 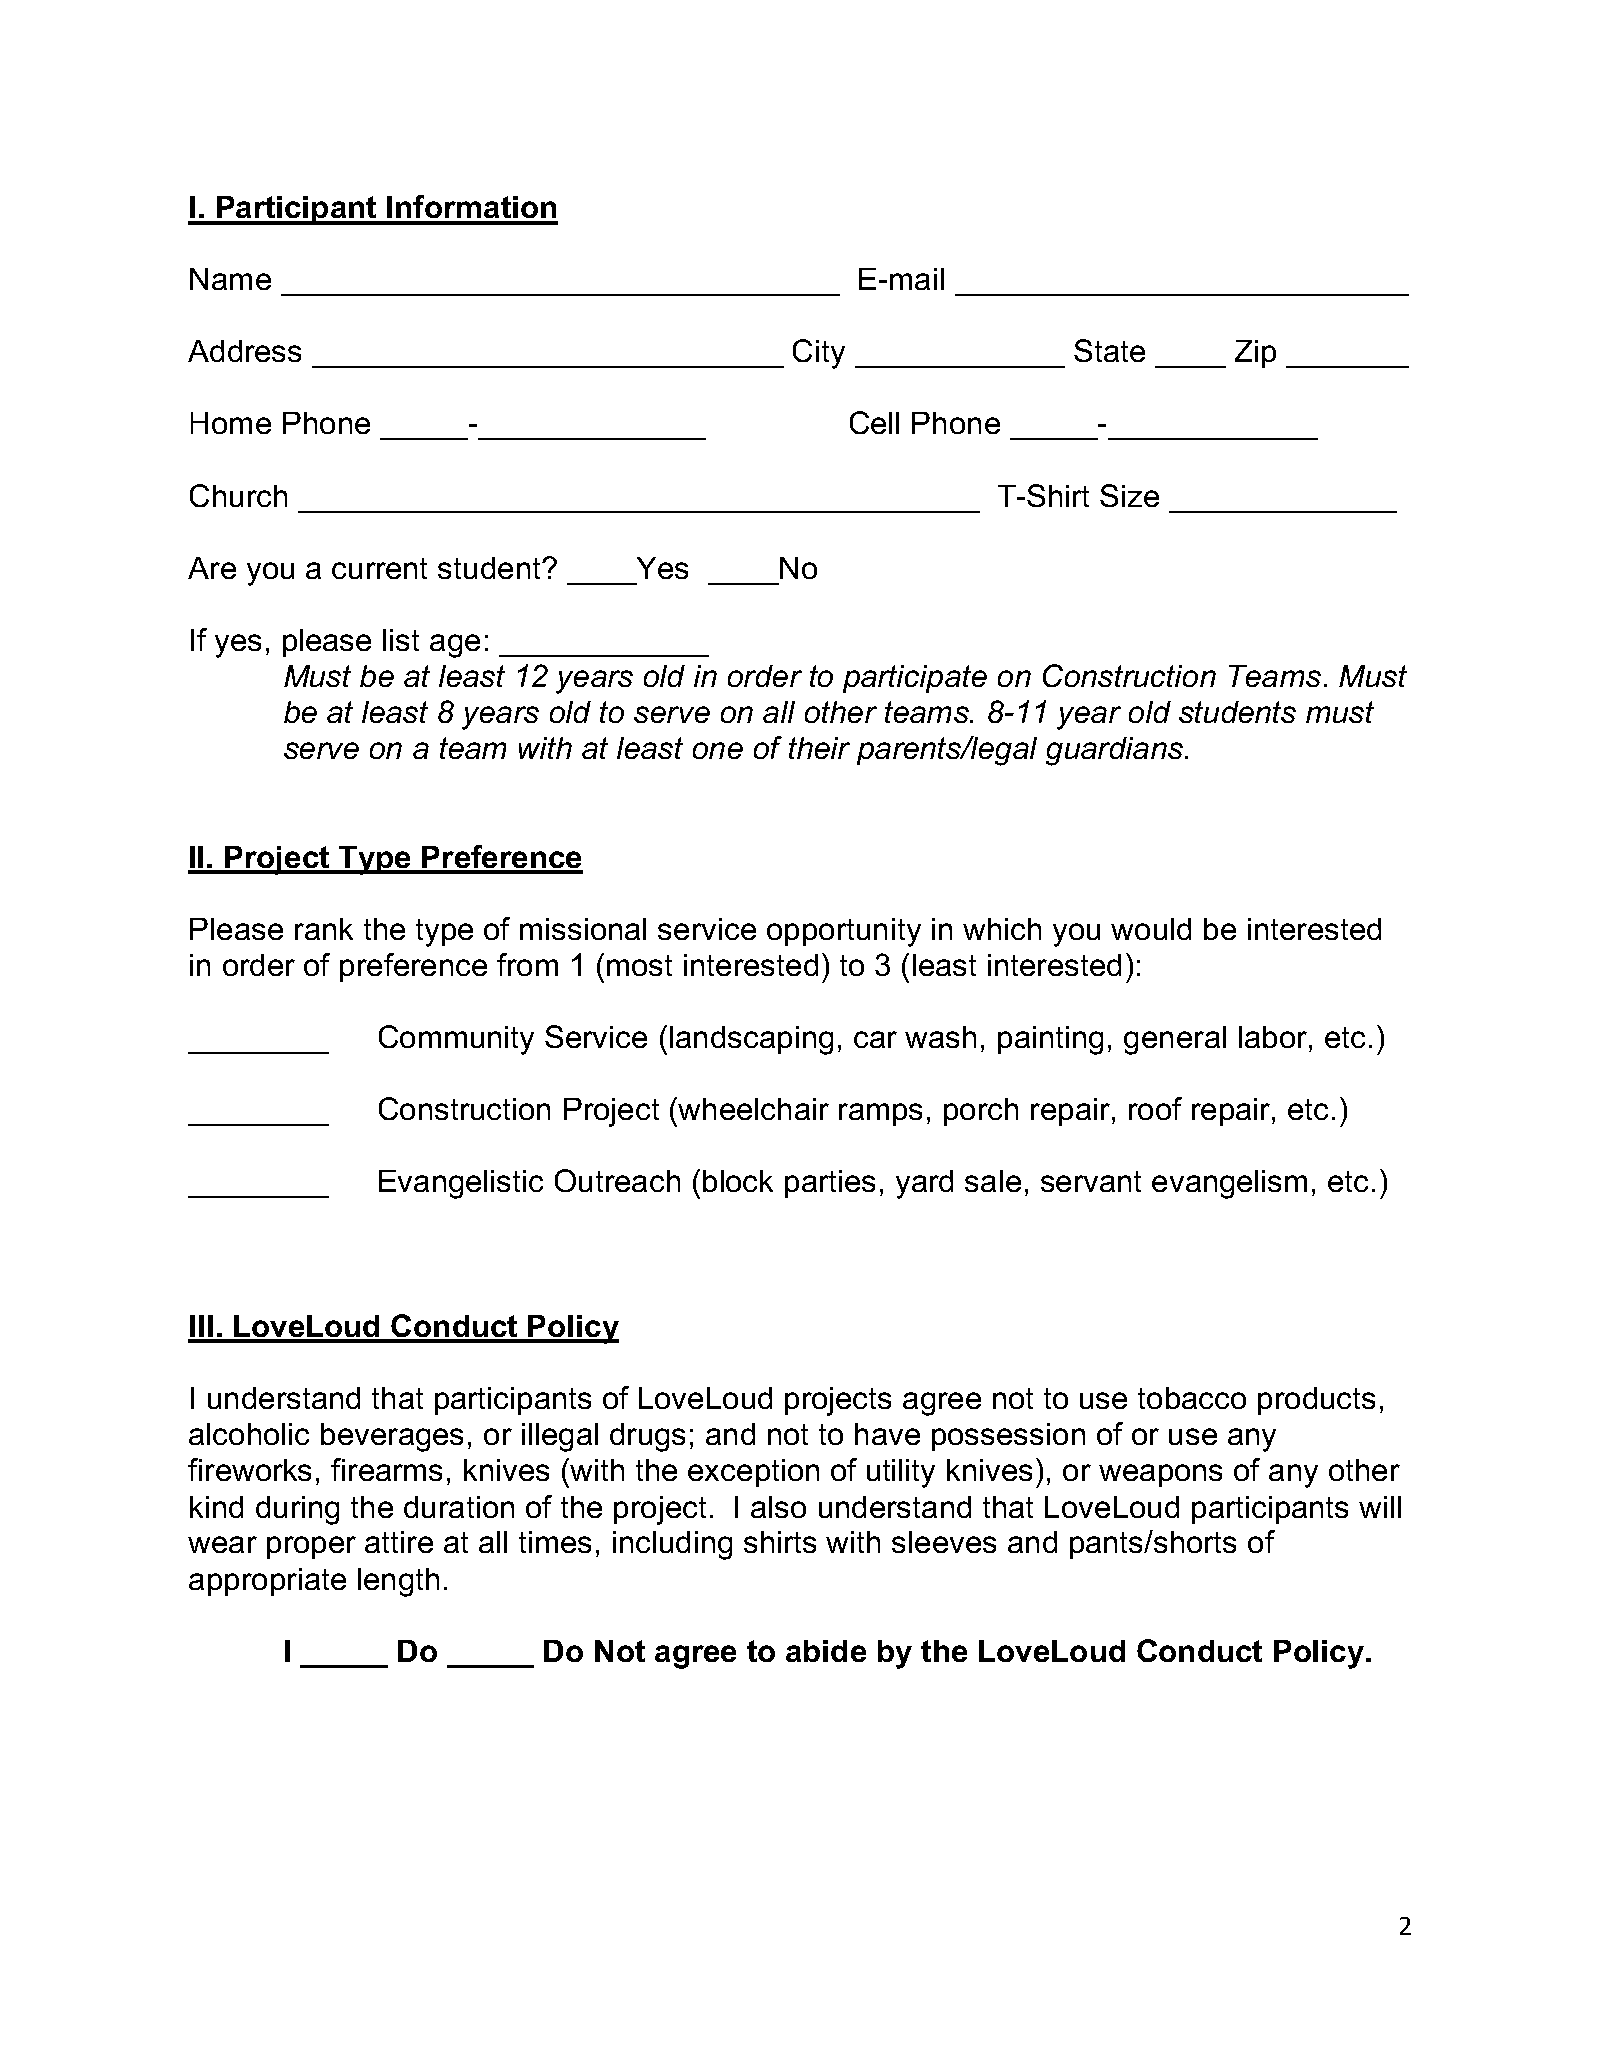 I want to click on Community, so click(x=456, y=1040).
